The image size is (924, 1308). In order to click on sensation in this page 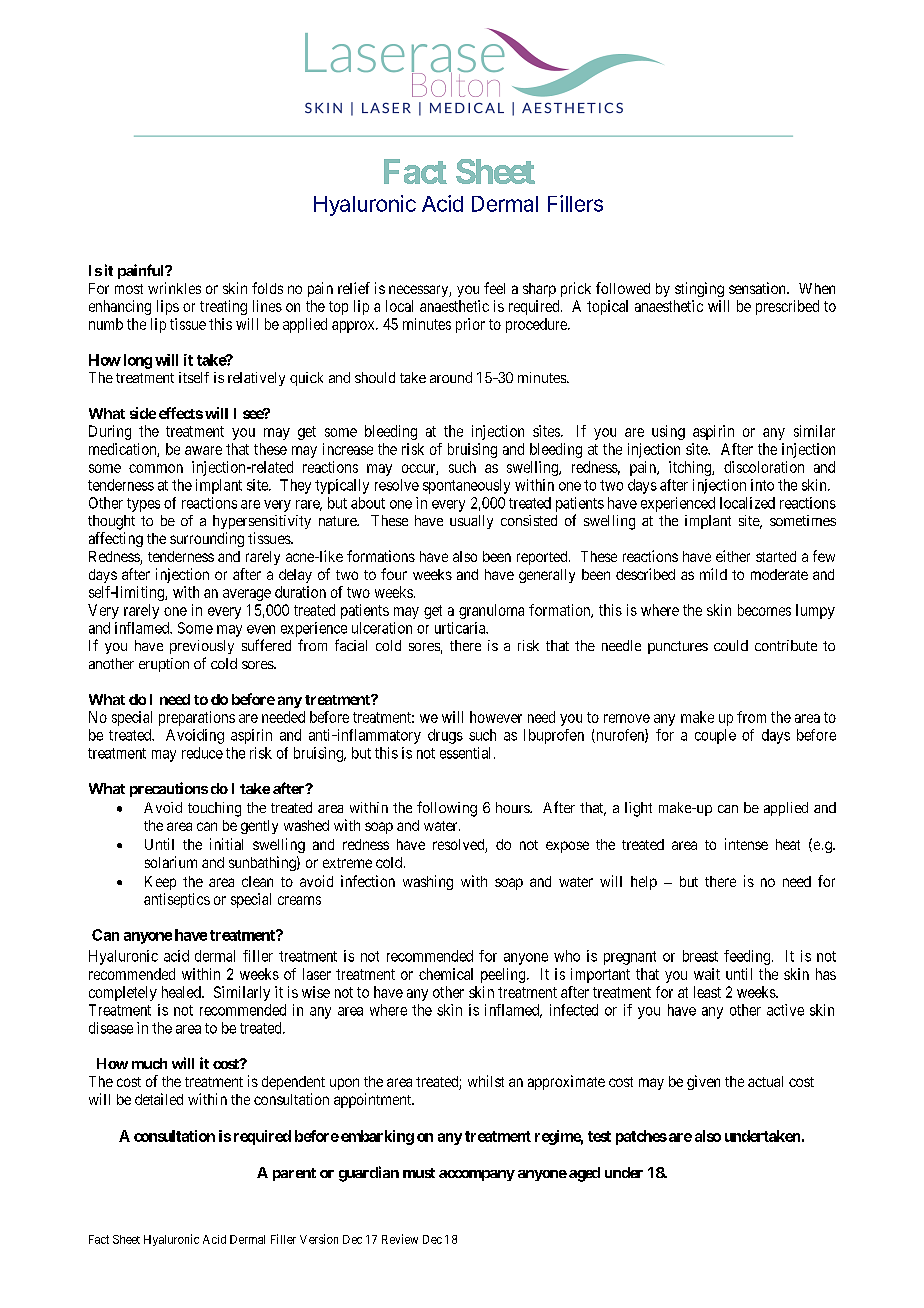, I will do `click(758, 288)`.
